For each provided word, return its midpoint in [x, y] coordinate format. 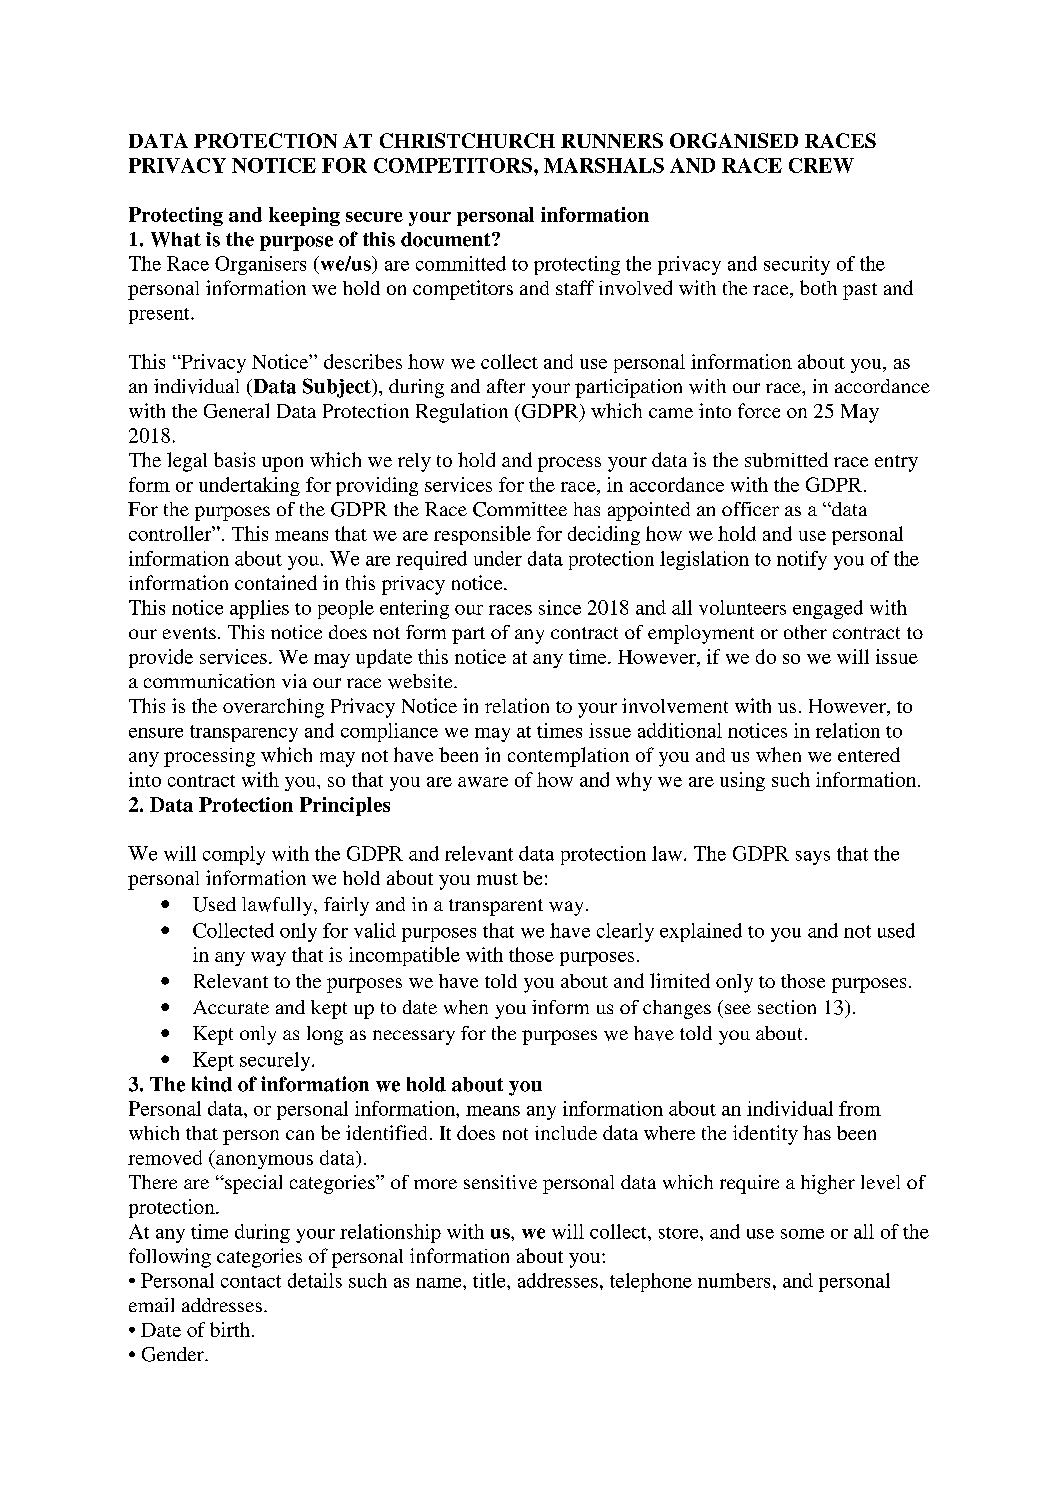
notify [802, 560]
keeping [304, 216]
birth [230, 1329]
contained [276, 582]
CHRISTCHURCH [467, 140]
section [787, 1007]
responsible [482, 535]
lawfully [278, 906]
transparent [496, 907]
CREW [821, 165]
